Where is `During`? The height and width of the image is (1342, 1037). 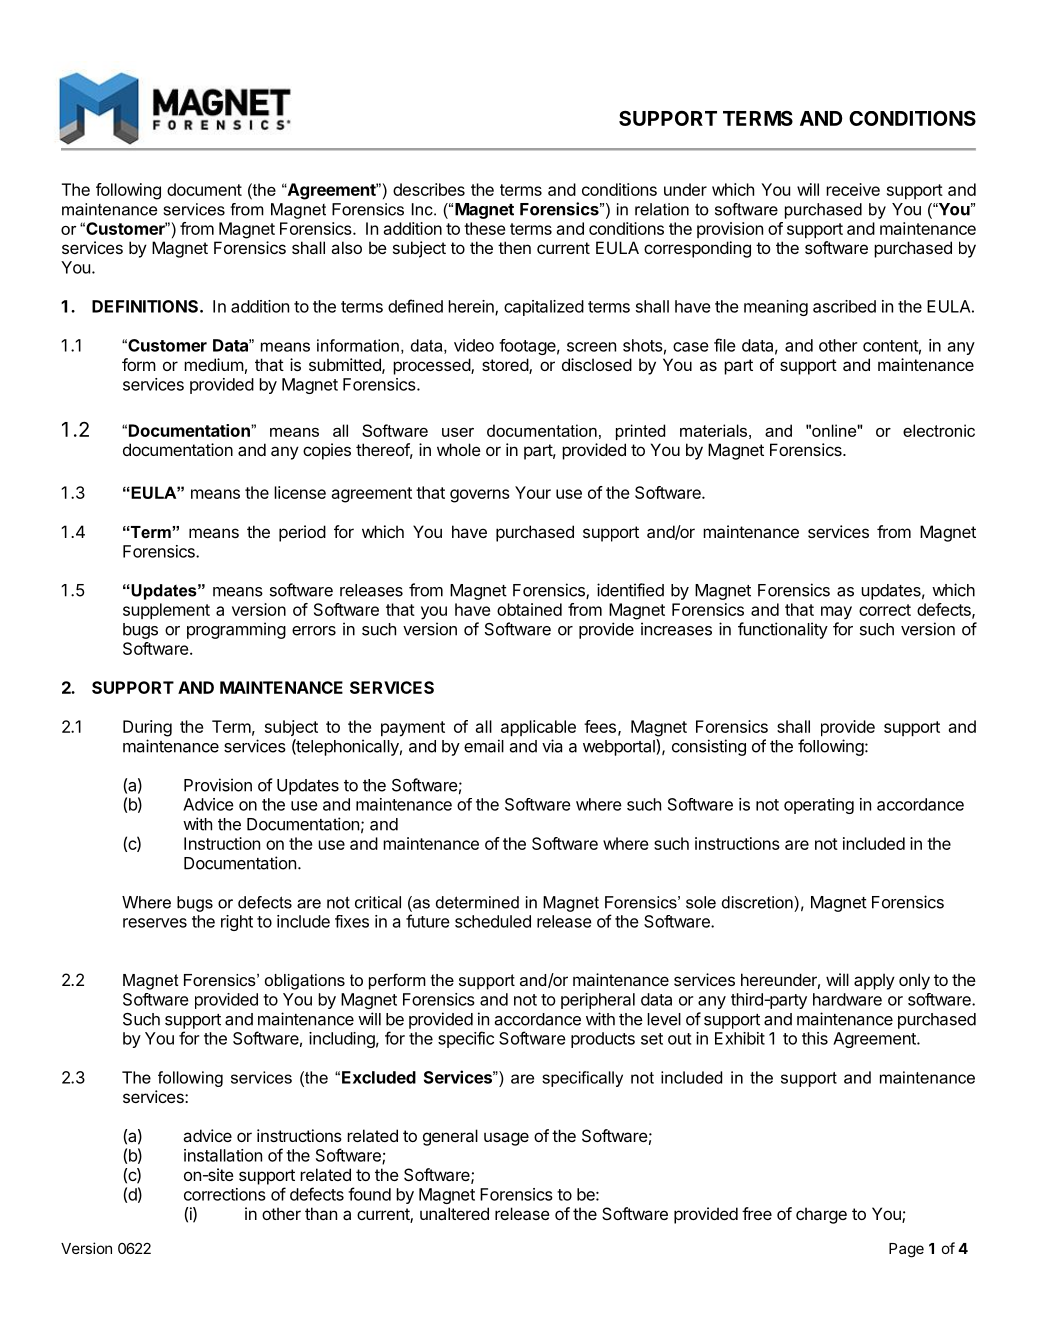
During is located at coordinates (147, 728).
